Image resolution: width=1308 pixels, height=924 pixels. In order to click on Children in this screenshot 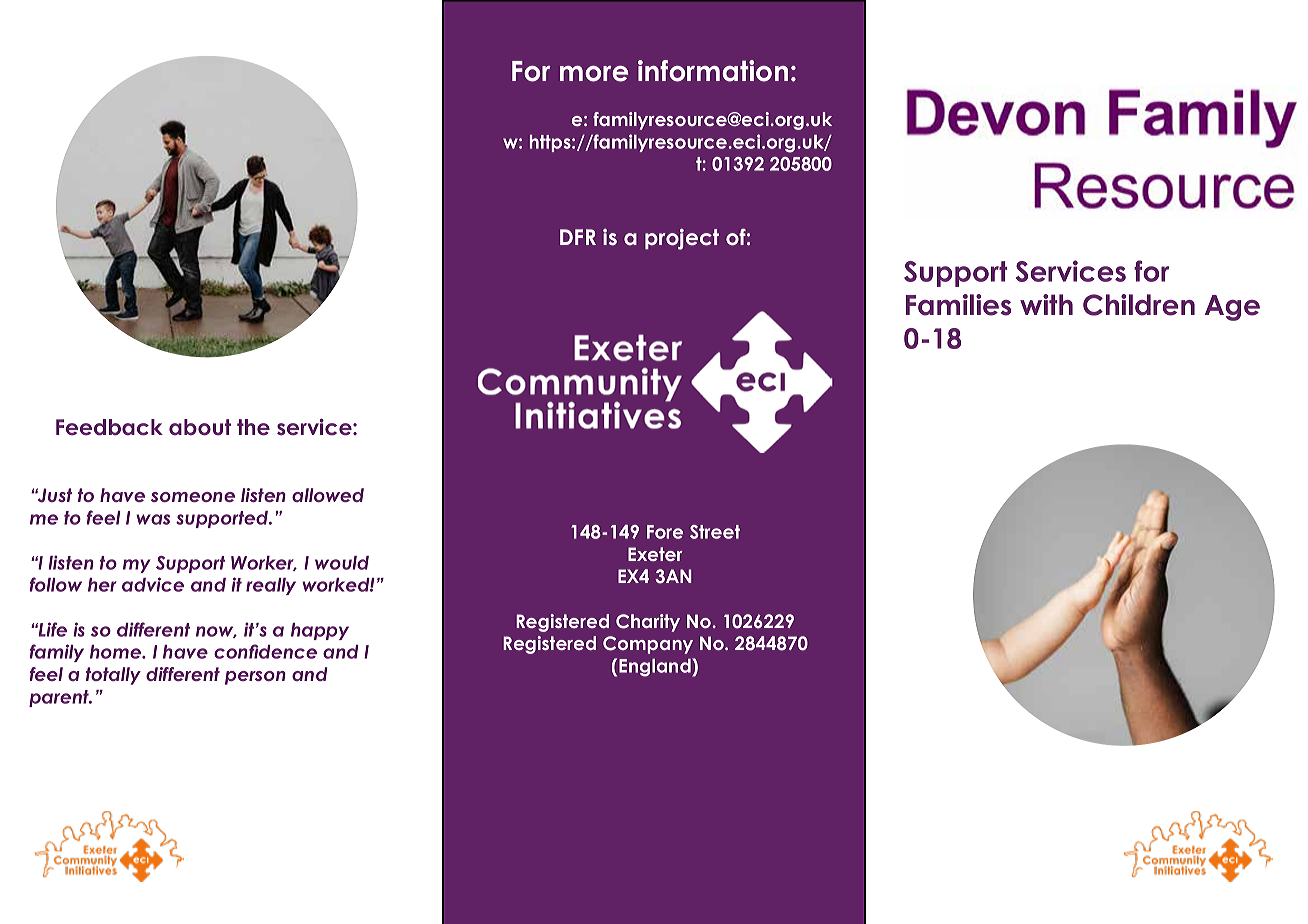, I will do `click(1139, 305)`.
